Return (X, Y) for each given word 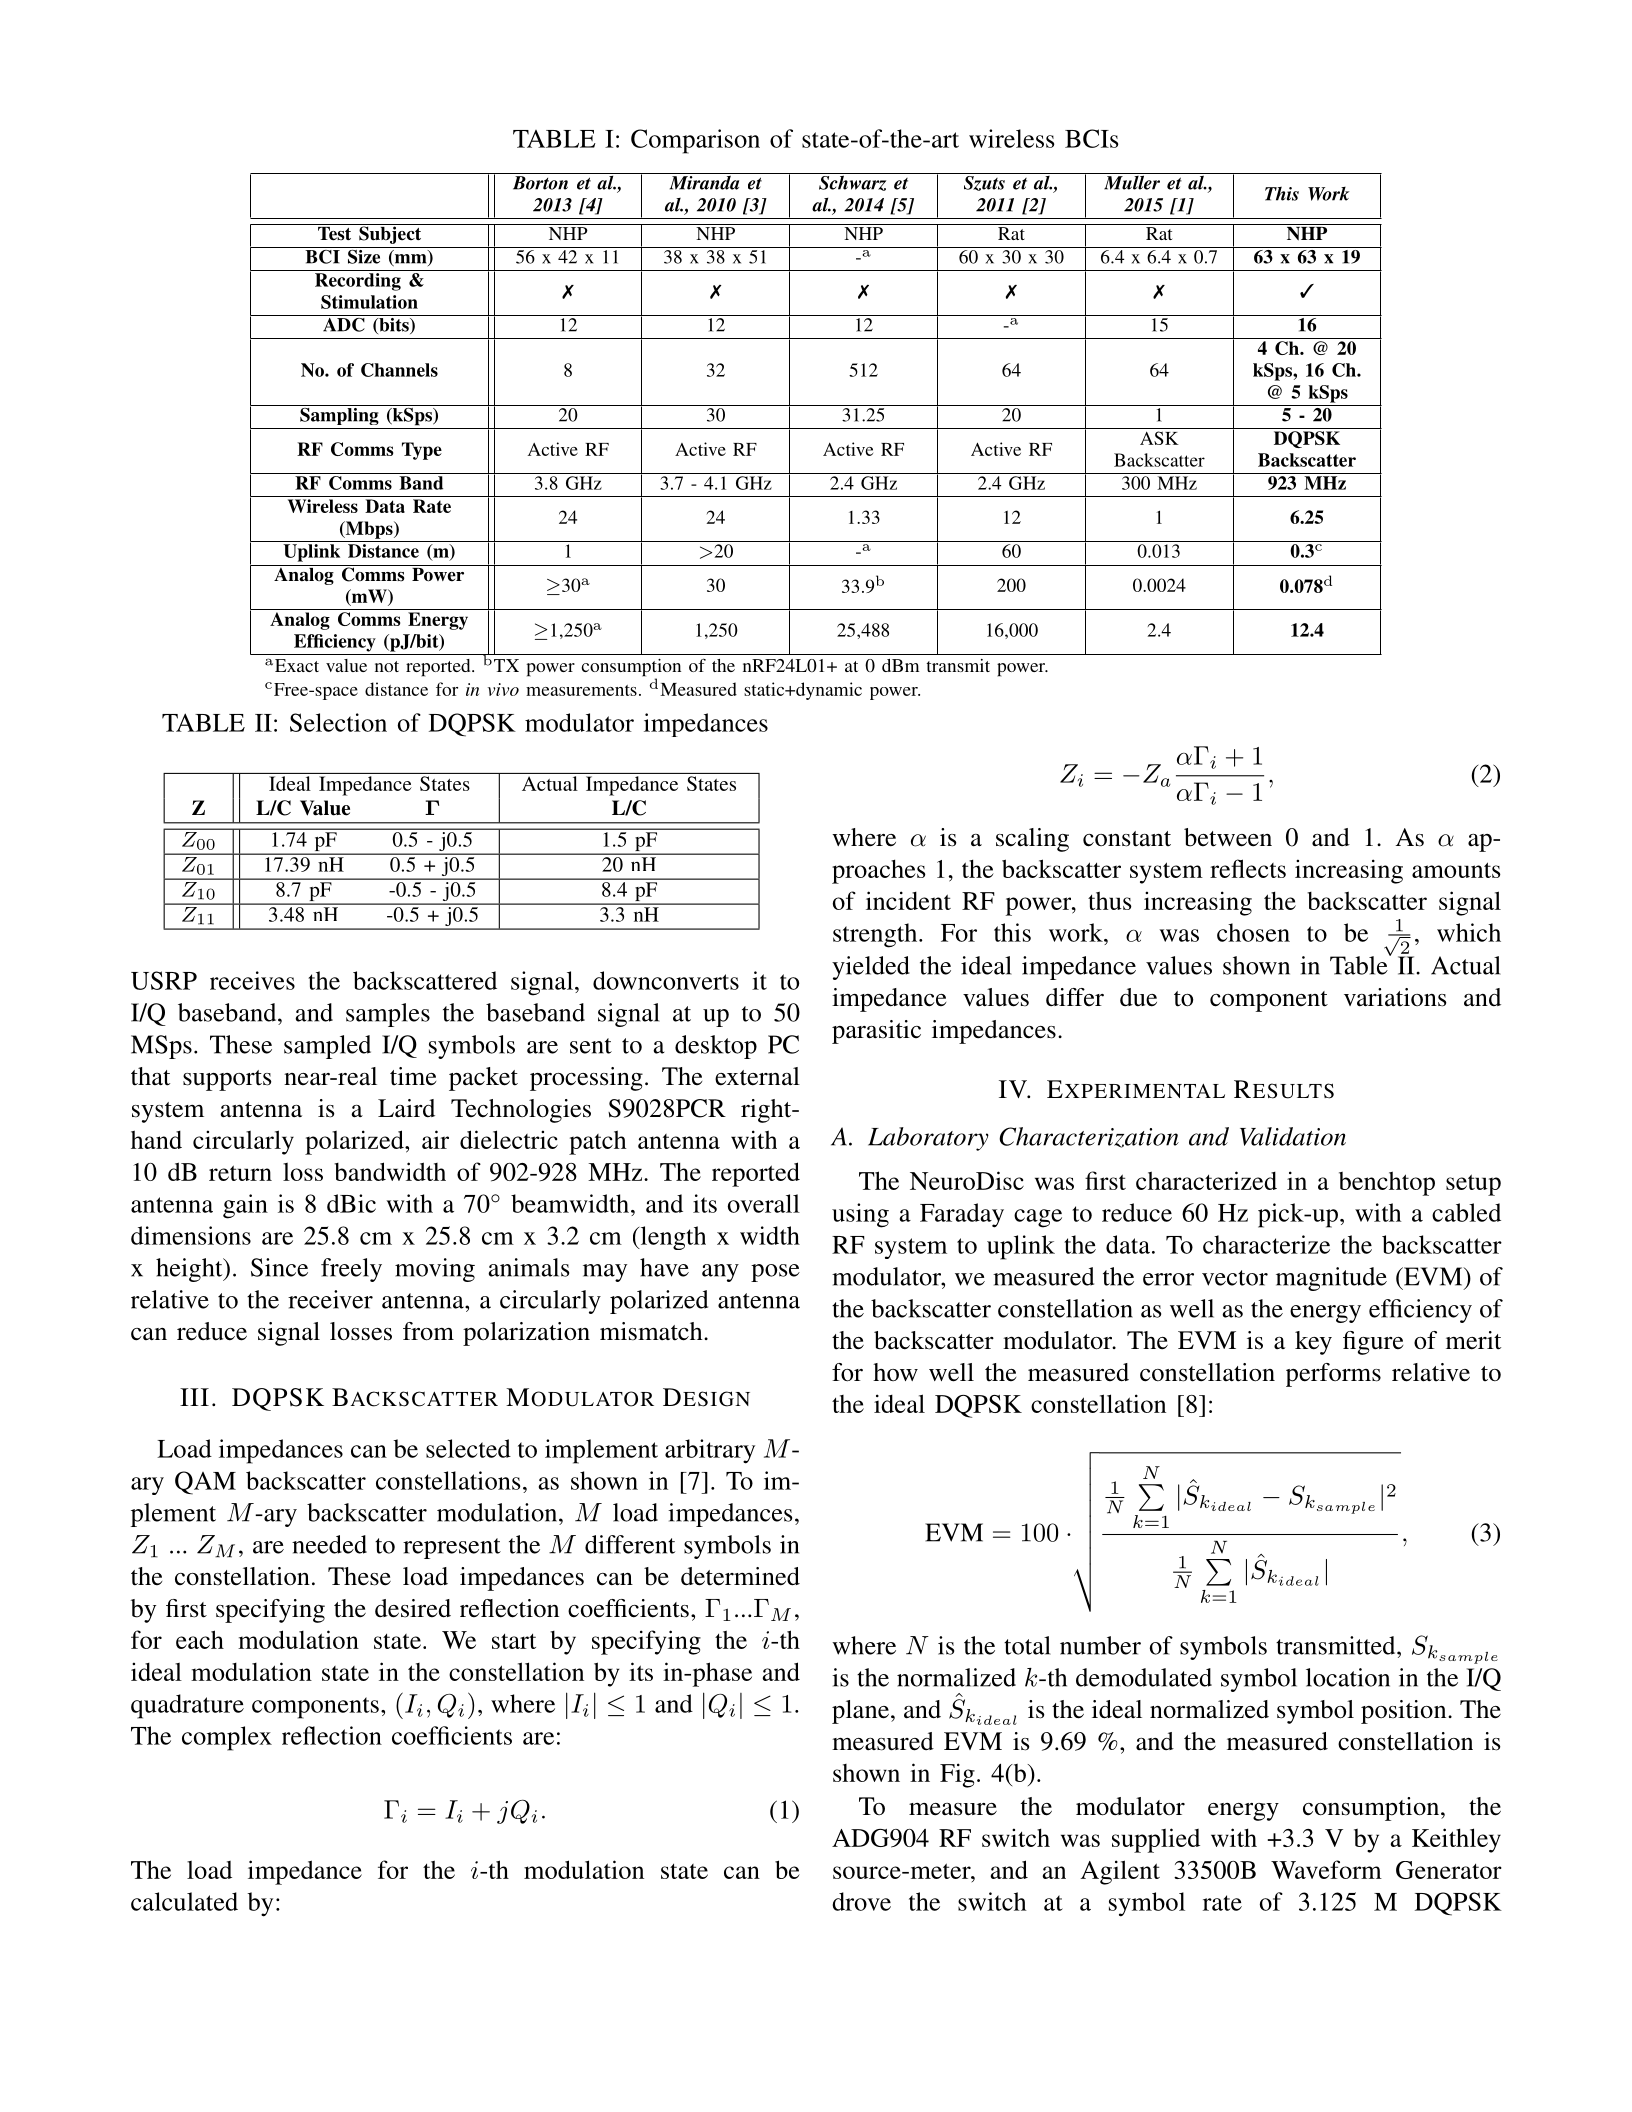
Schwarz (853, 182)
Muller (1132, 181)
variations (1395, 997)
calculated (184, 1901)
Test (335, 232)
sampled (327, 1047)
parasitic (876, 1032)
